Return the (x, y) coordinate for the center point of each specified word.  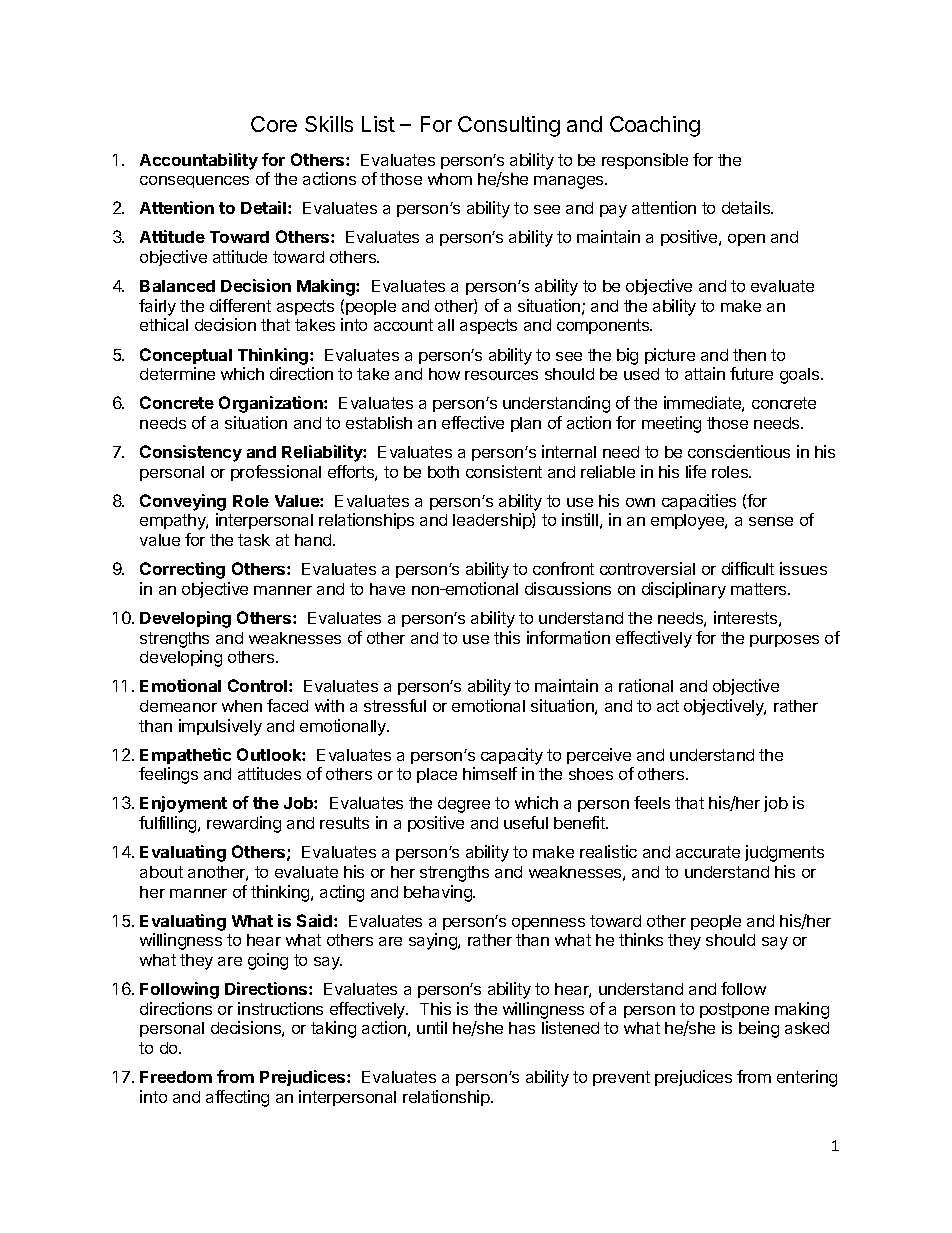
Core (274, 124)
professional (276, 473)
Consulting (509, 126)
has (522, 1028)
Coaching (655, 126)
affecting (237, 1098)
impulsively (220, 727)
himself (490, 773)
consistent (504, 471)
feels (652, 802)
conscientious (739, 451)
